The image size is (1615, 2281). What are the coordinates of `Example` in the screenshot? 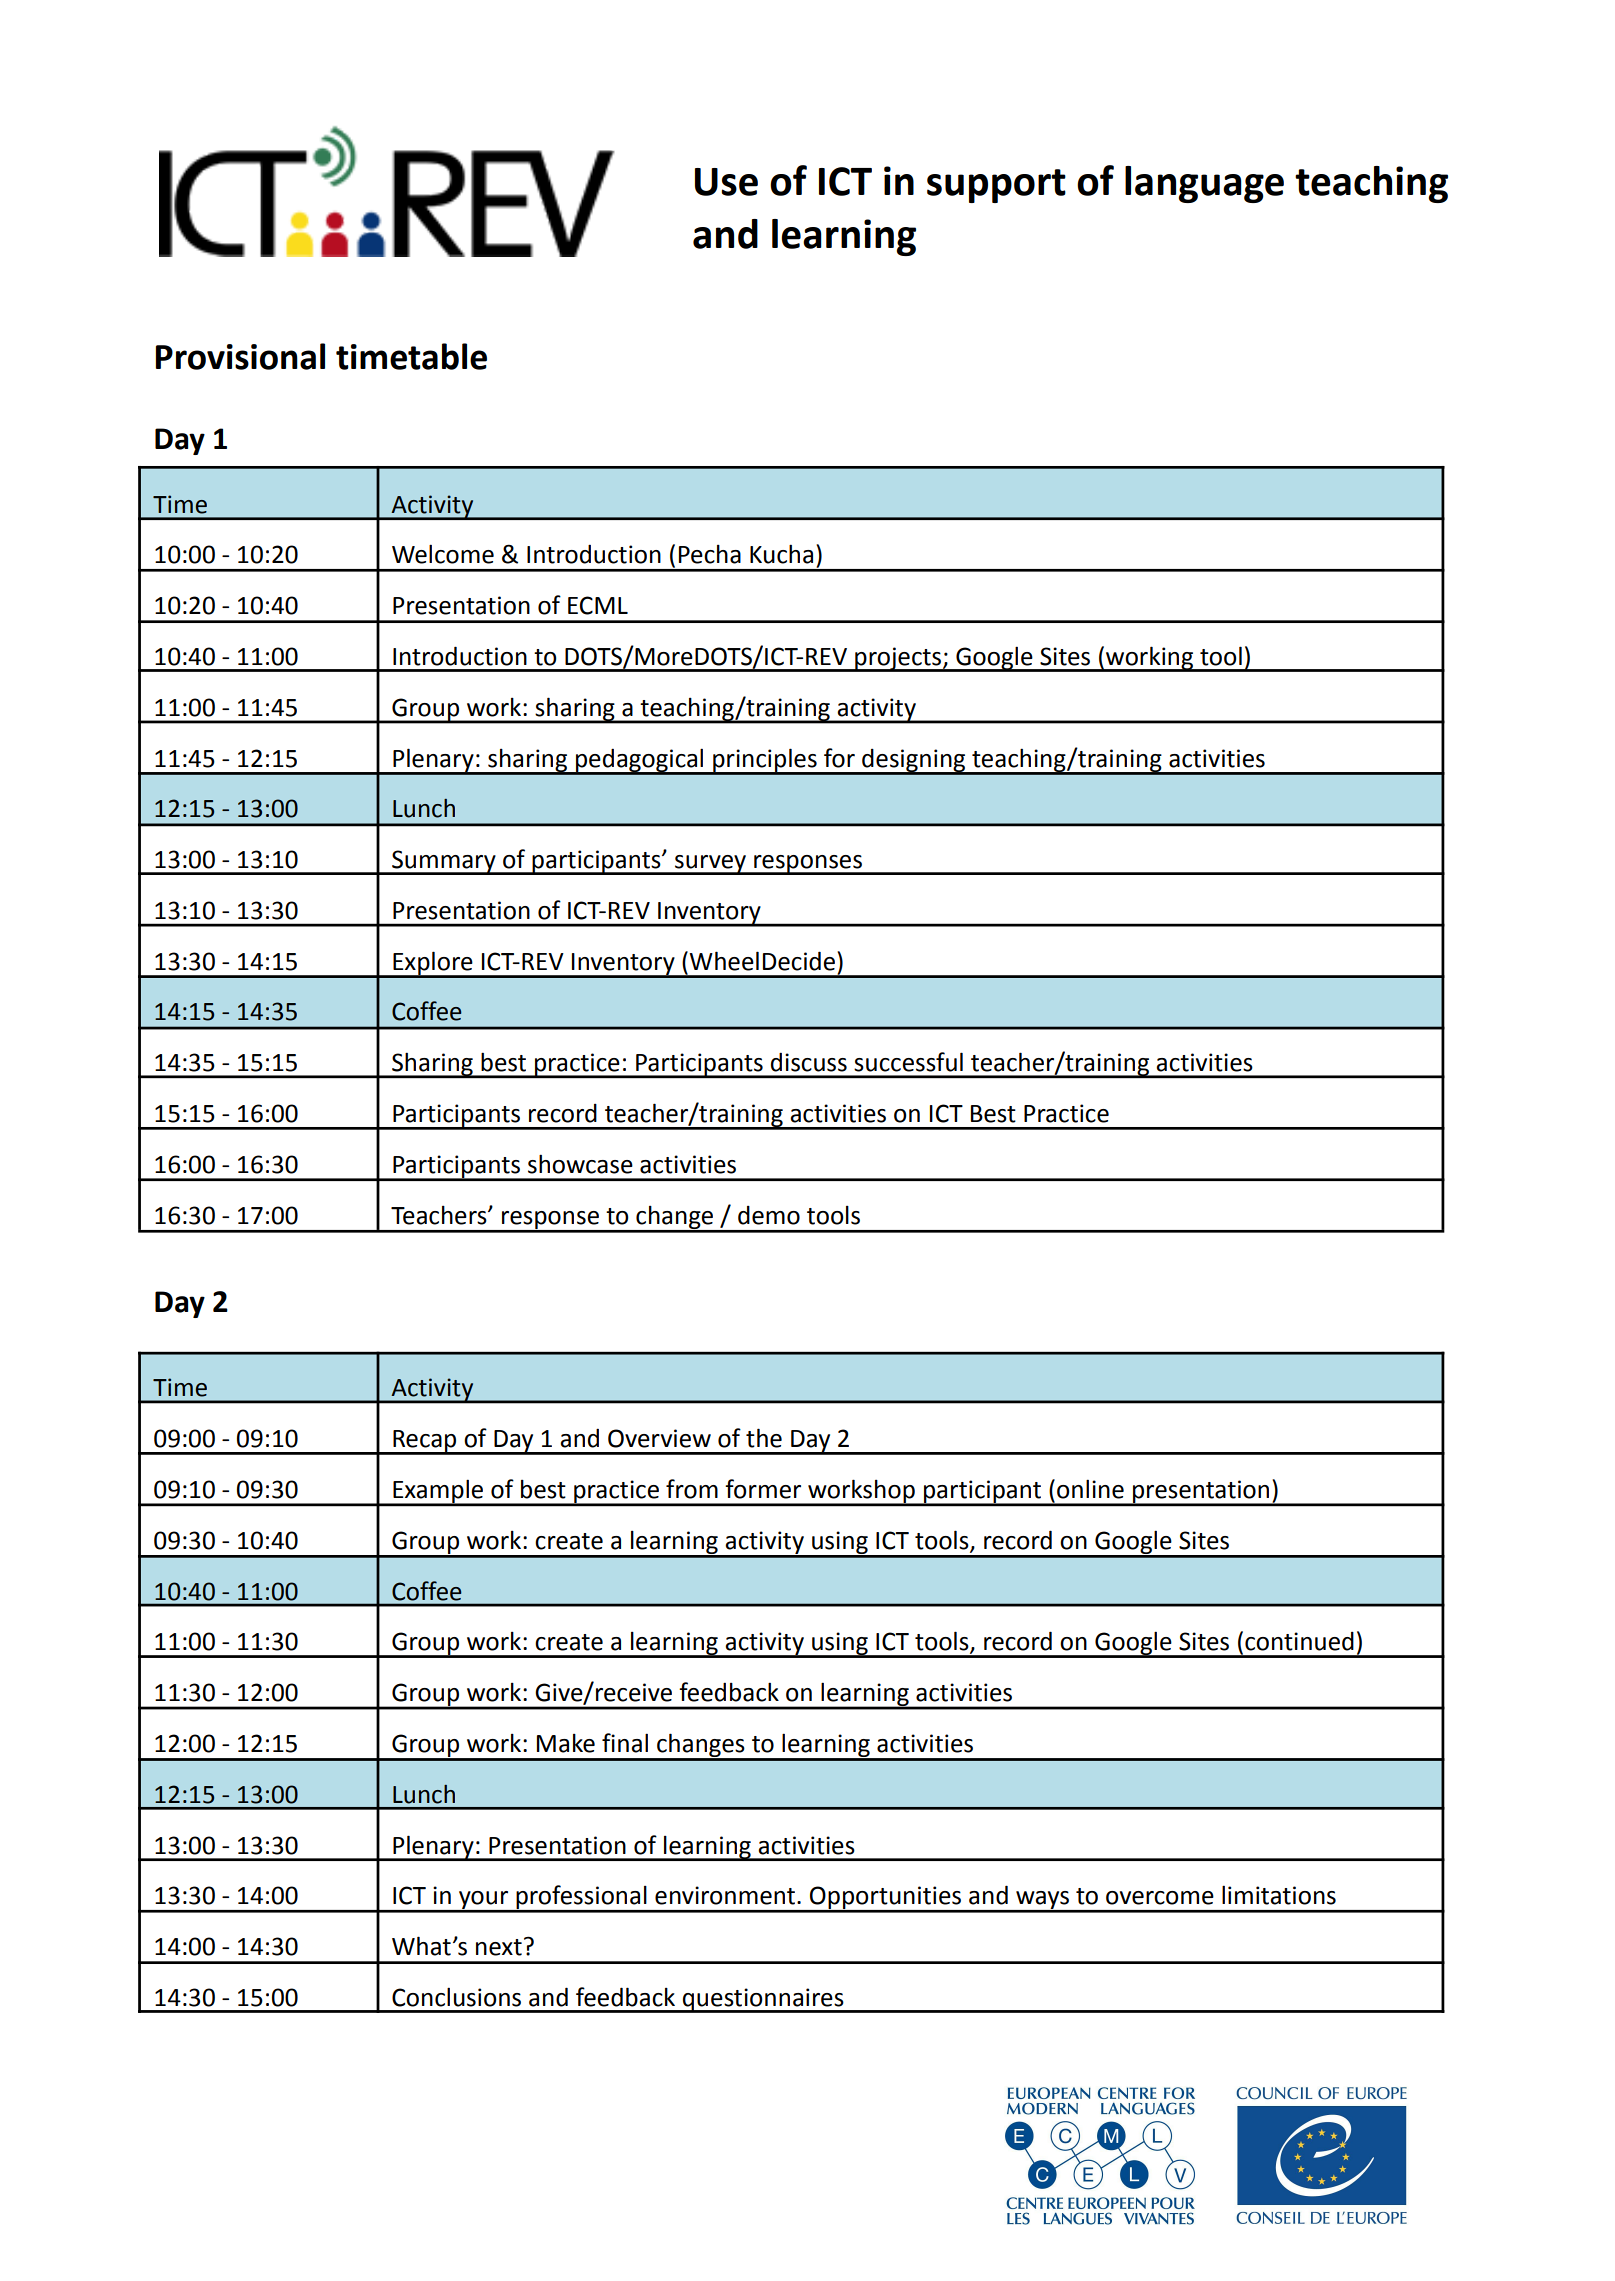 It's located at (438, 1492).
